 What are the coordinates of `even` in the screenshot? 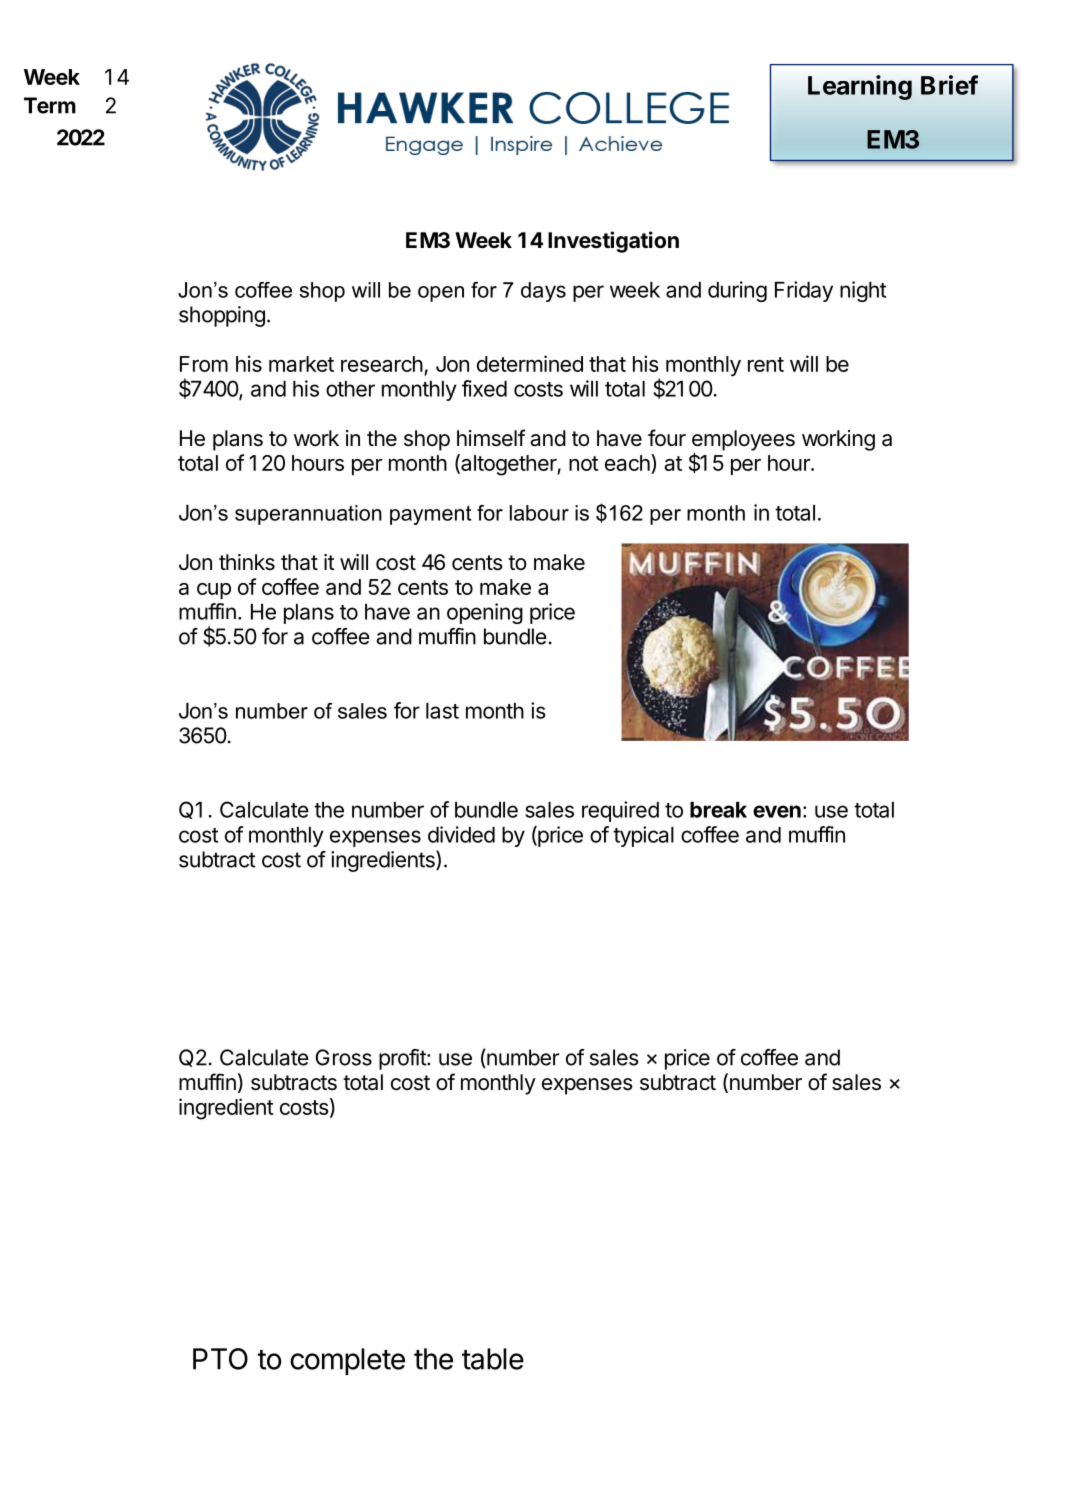 It's located at (777, 811).
